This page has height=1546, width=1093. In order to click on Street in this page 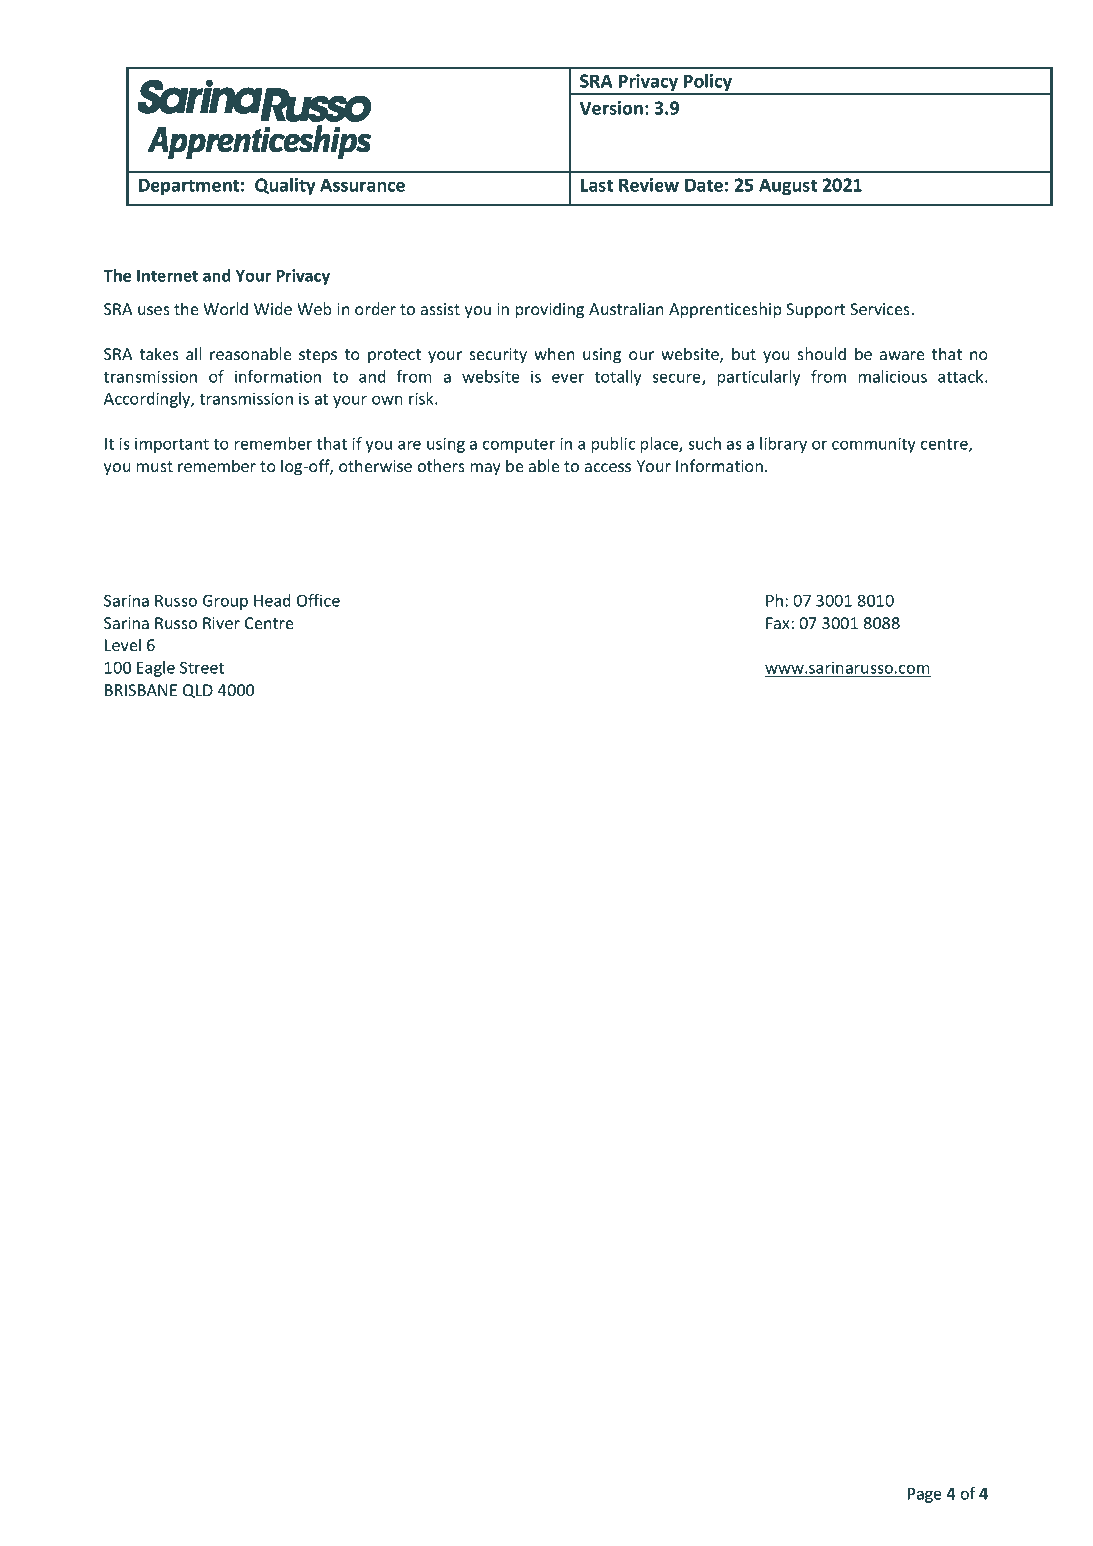, I will do `click(202, 667)`.
